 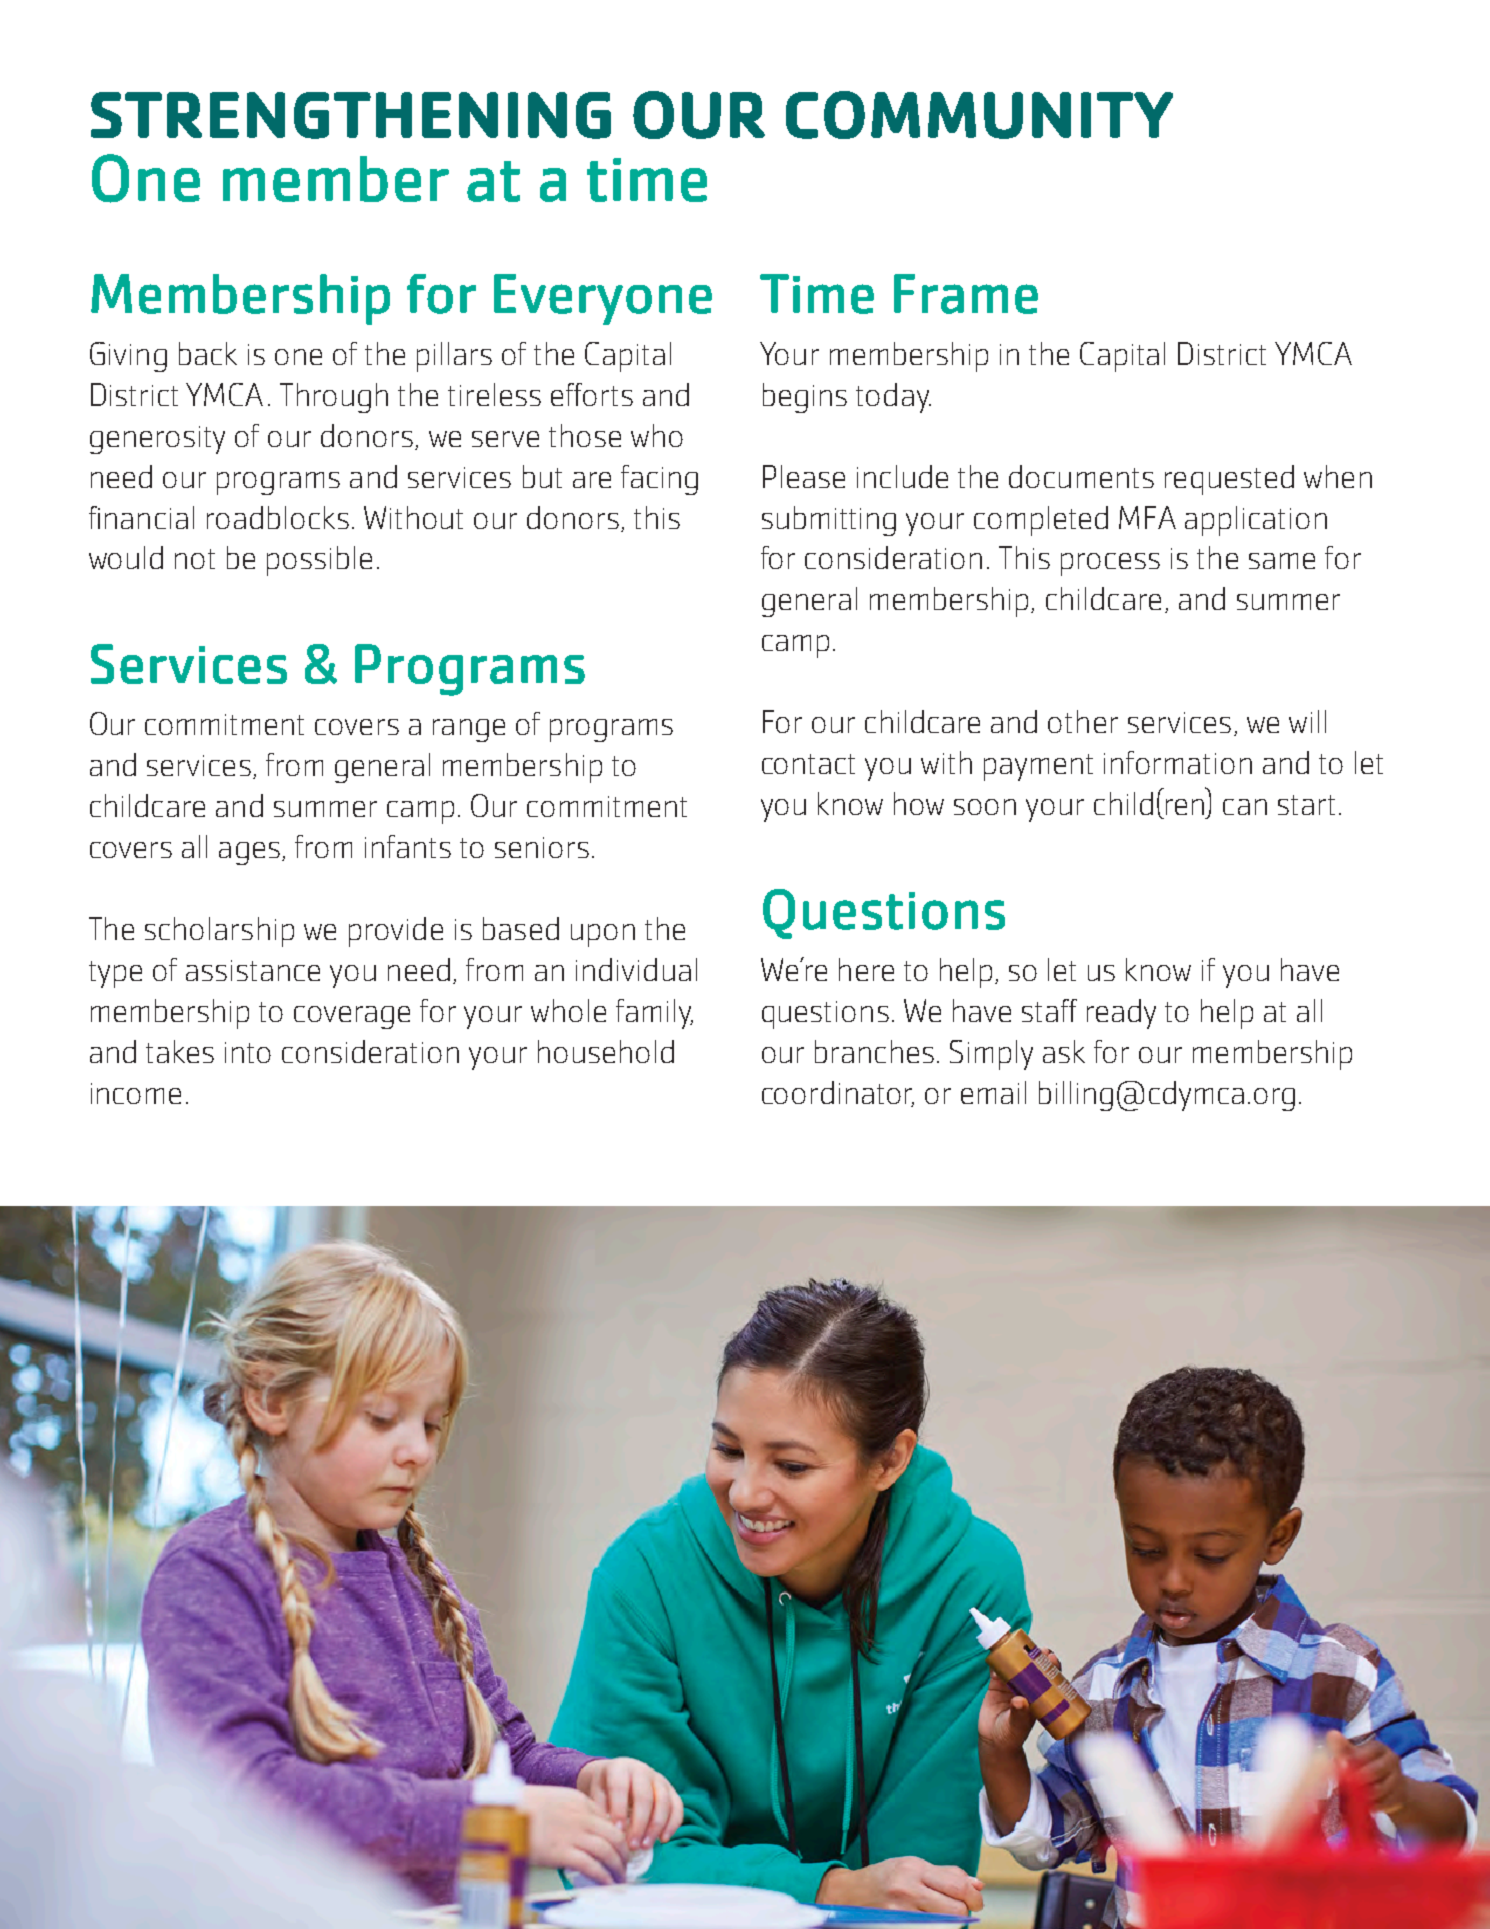 What do you see at coordinates (248, 1052) in the image?
I see `into` at bounding box center [248, 1052].
